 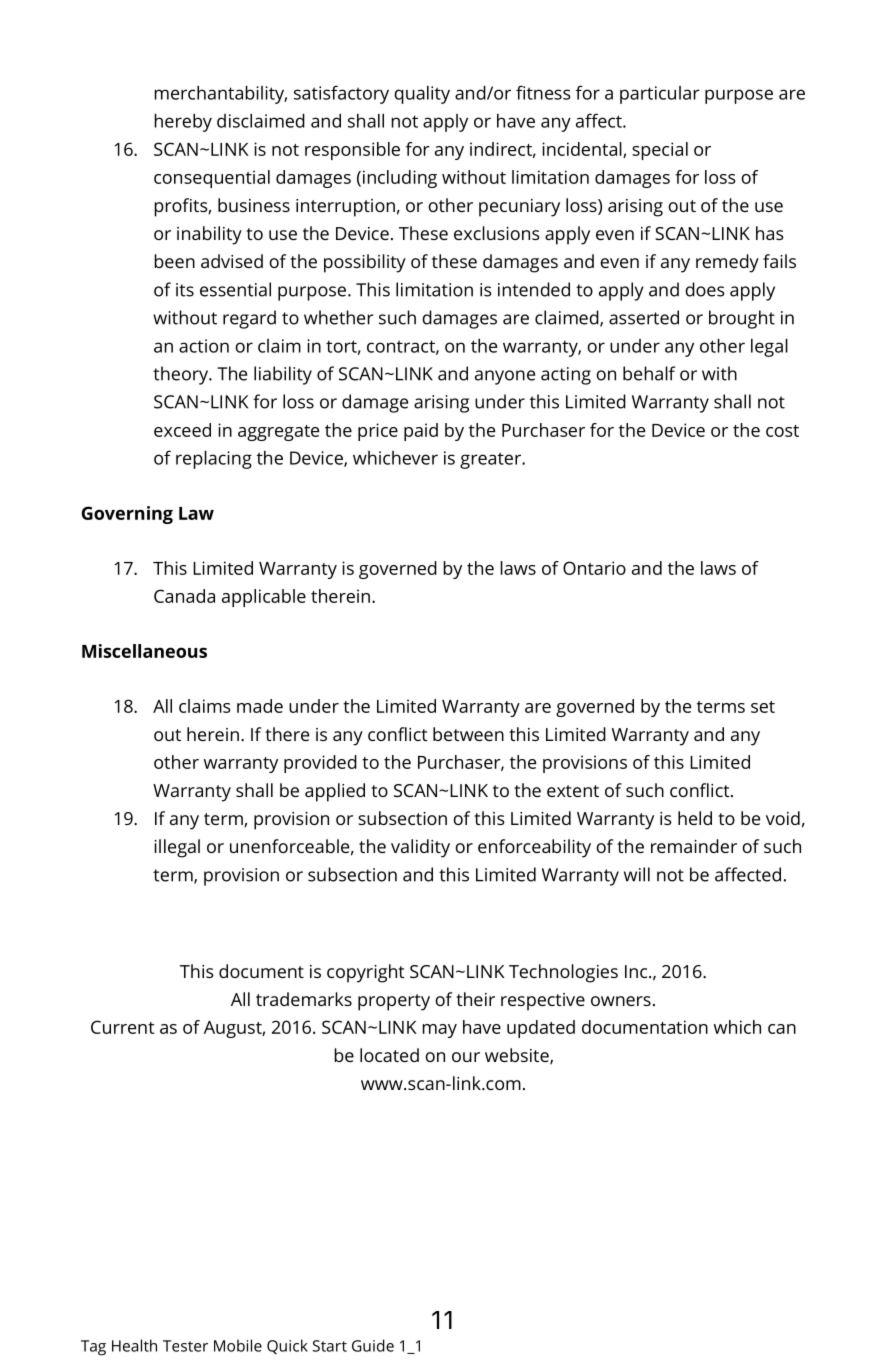 What do you see at coordinates (660, 151) in the page?
I see `special` at bounding box center [660, 151].
